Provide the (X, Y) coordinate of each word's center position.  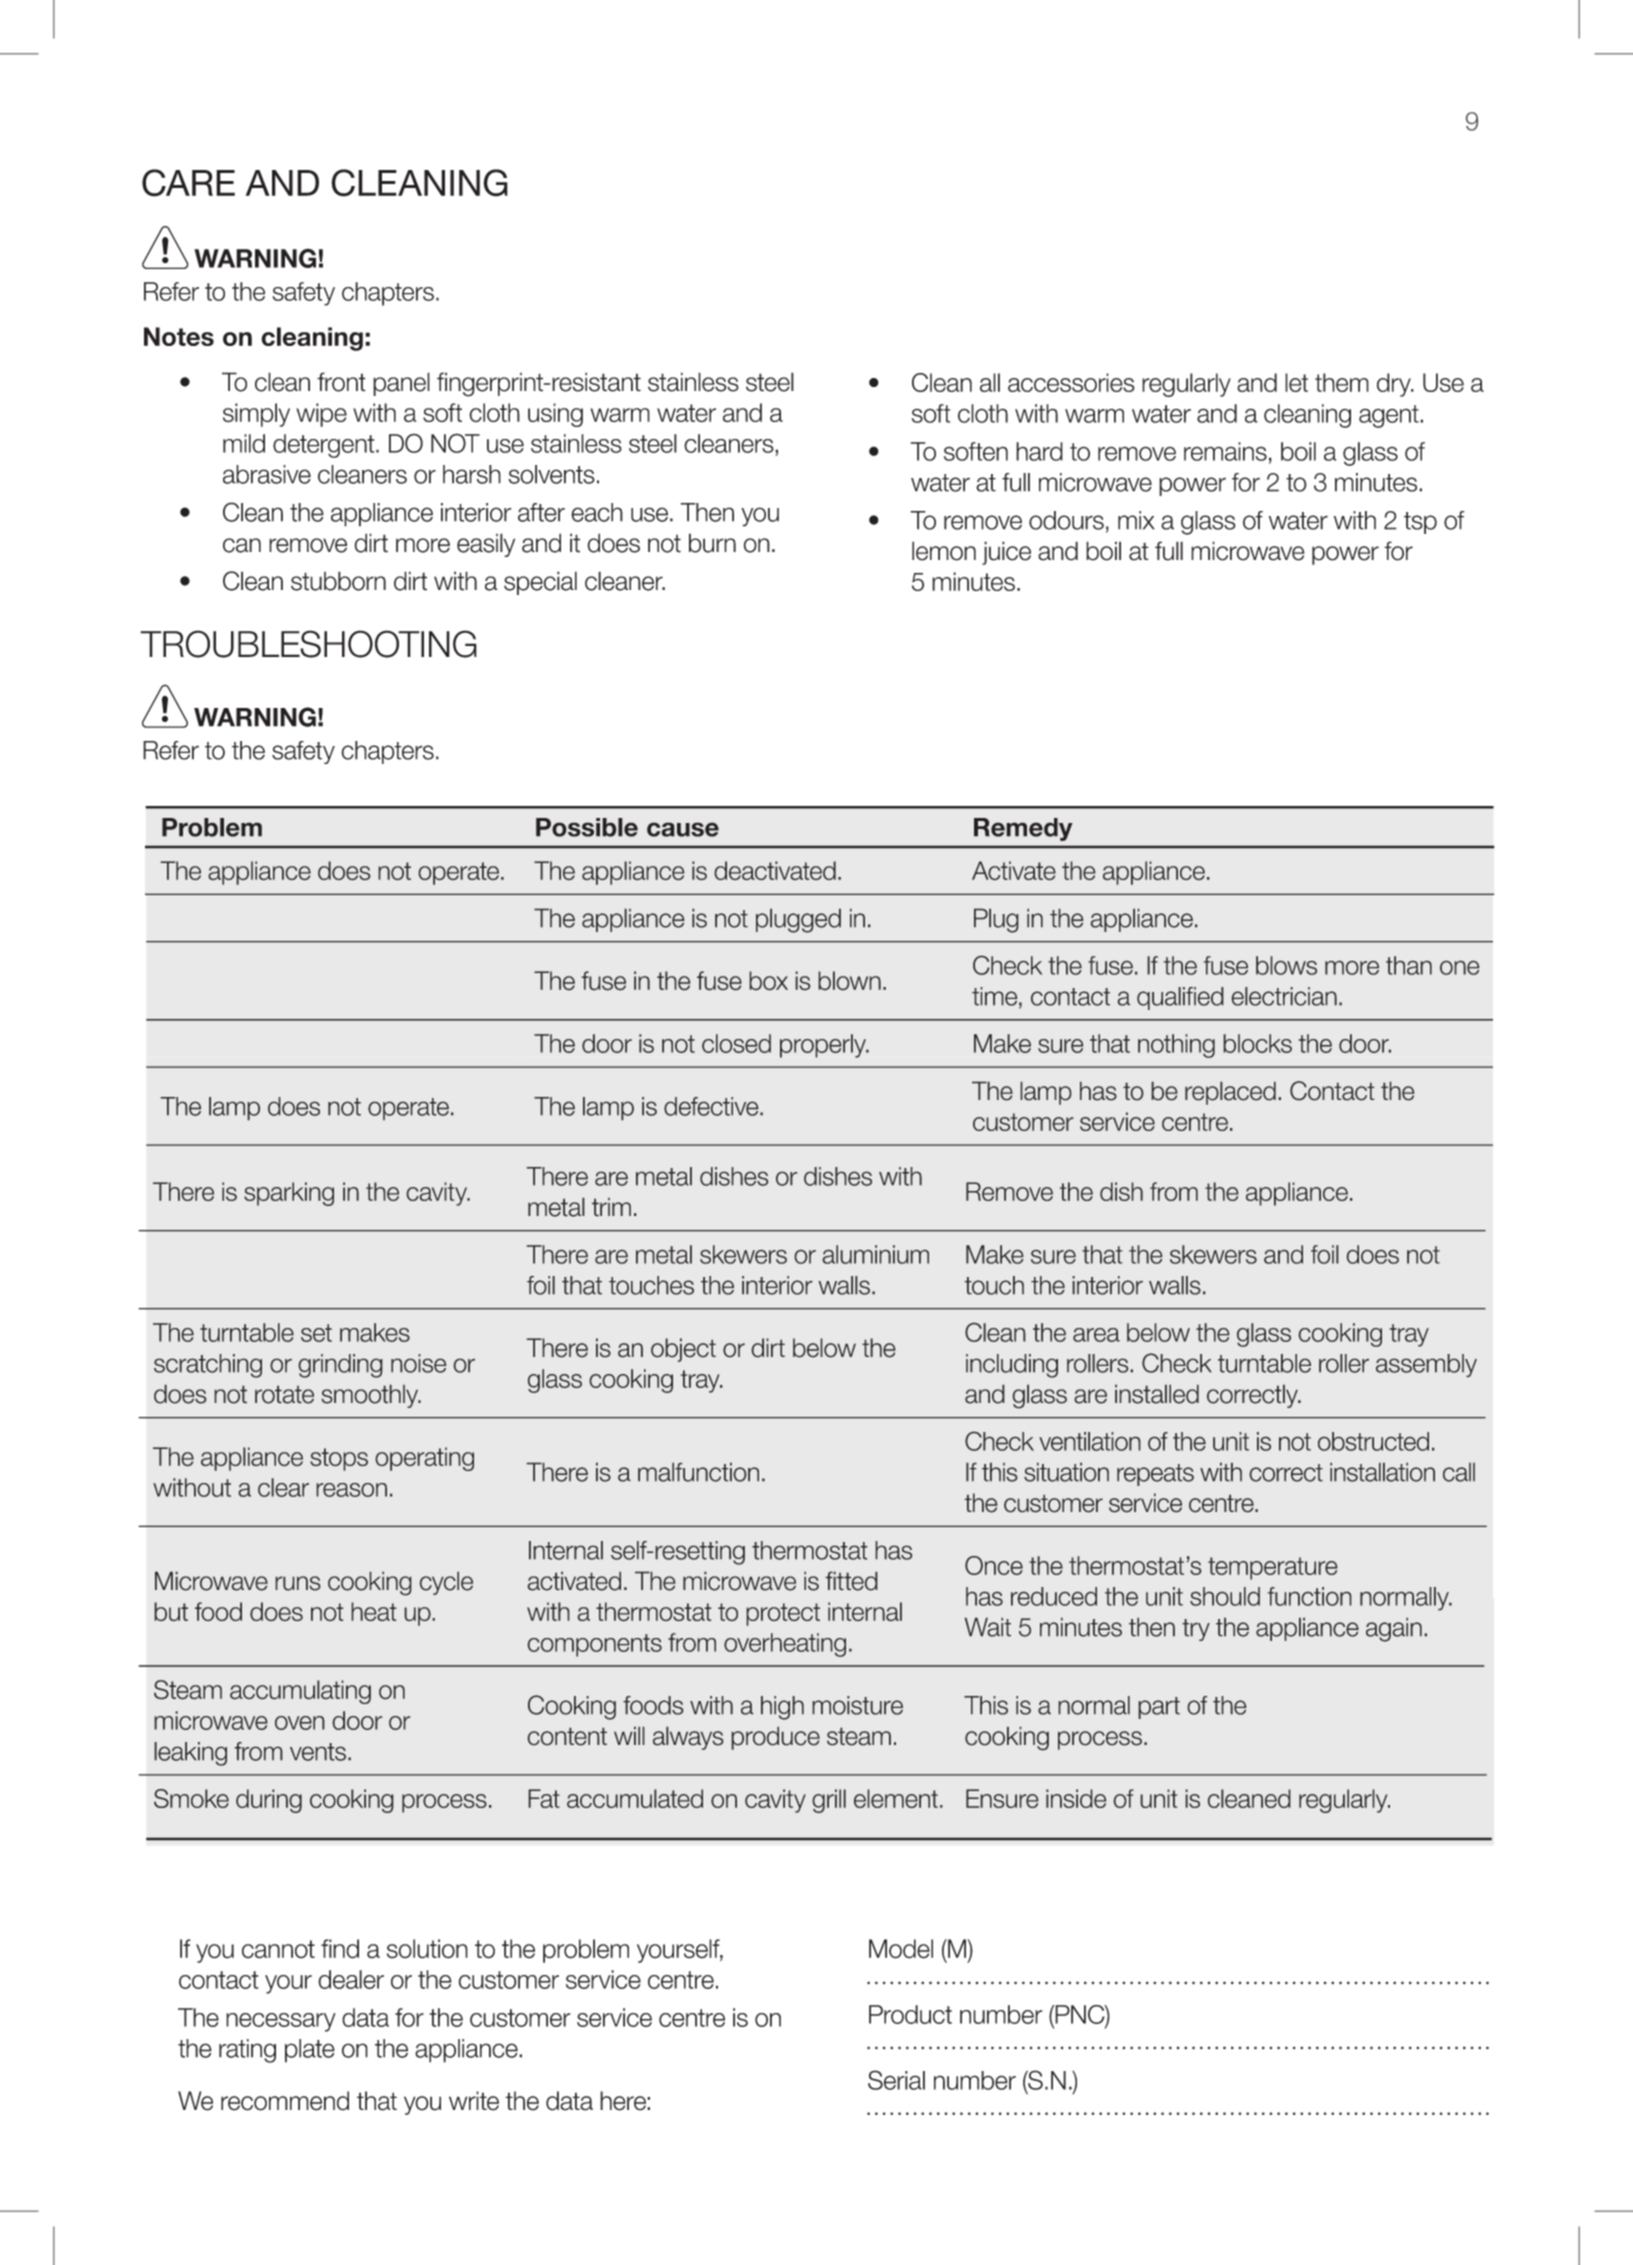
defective (712, 1106)
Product (910, 2014)
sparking (289, 1194)
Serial (896, 2080)
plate (310, 2051)
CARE (188, 183)
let (1296, 382)
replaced (1230, 1093)
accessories (1071, 382)
